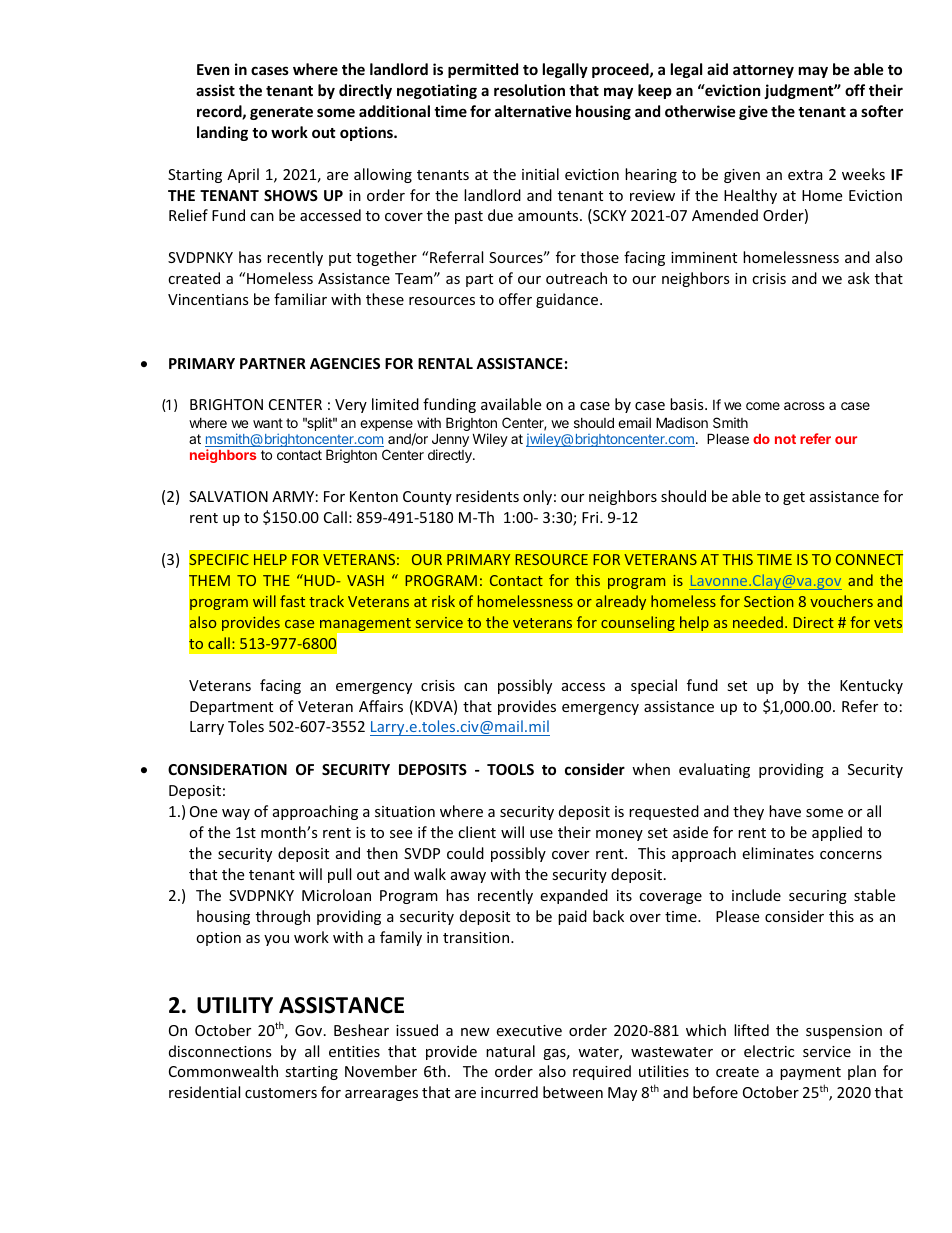 This image has width=952, height=1233. What do you see at coordinates (281, 113) in the image?
I see `generate` at bounding box center [281, 113].
